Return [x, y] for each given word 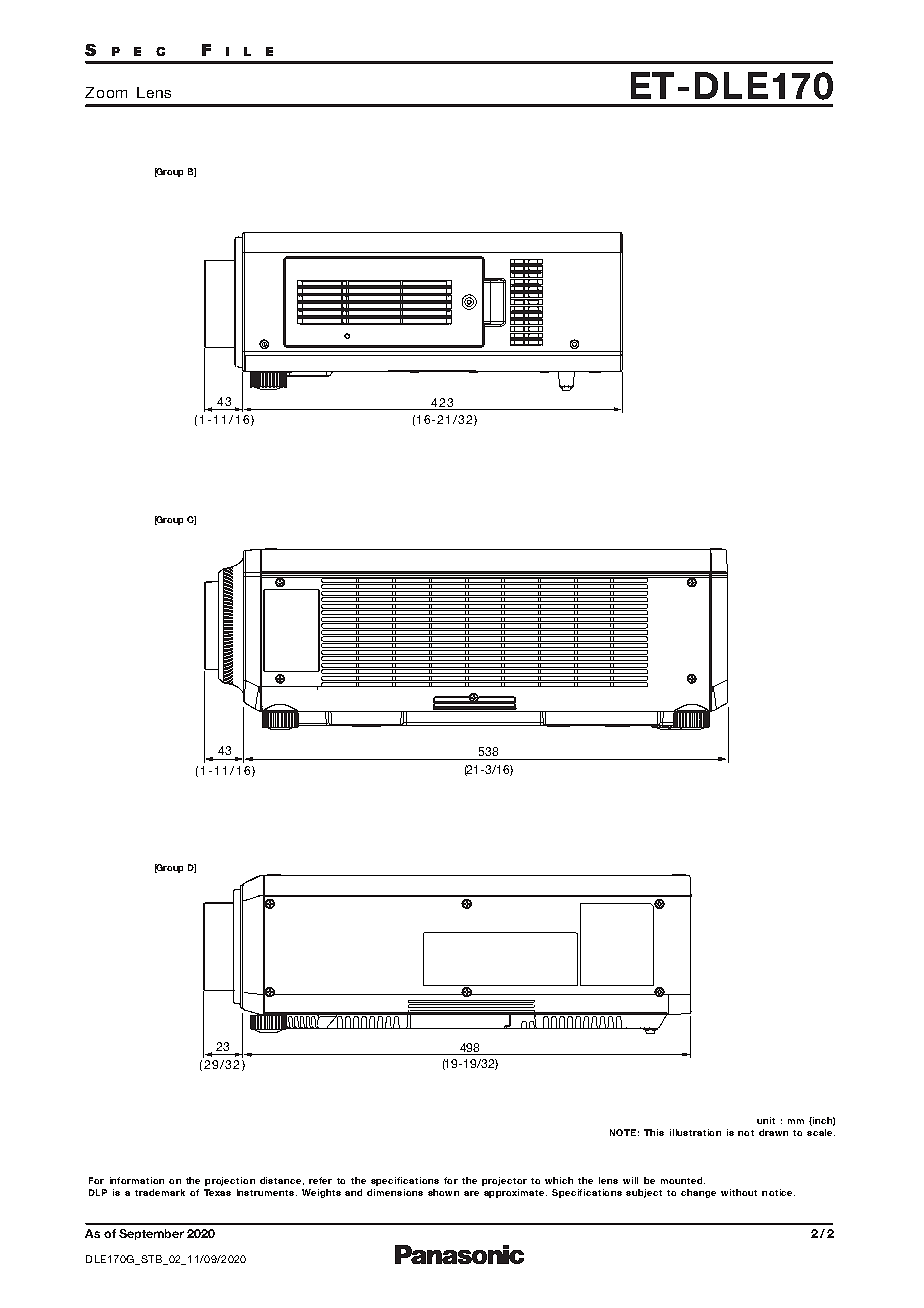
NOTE [623, 1132]
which [559, 1180]
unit [766, 1120]
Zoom [106, 92]
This [654, 1132]
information [137, 1180]
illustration [695, 1132]
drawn [773, 1132]
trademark [160, 1192]
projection [230, 1181]
